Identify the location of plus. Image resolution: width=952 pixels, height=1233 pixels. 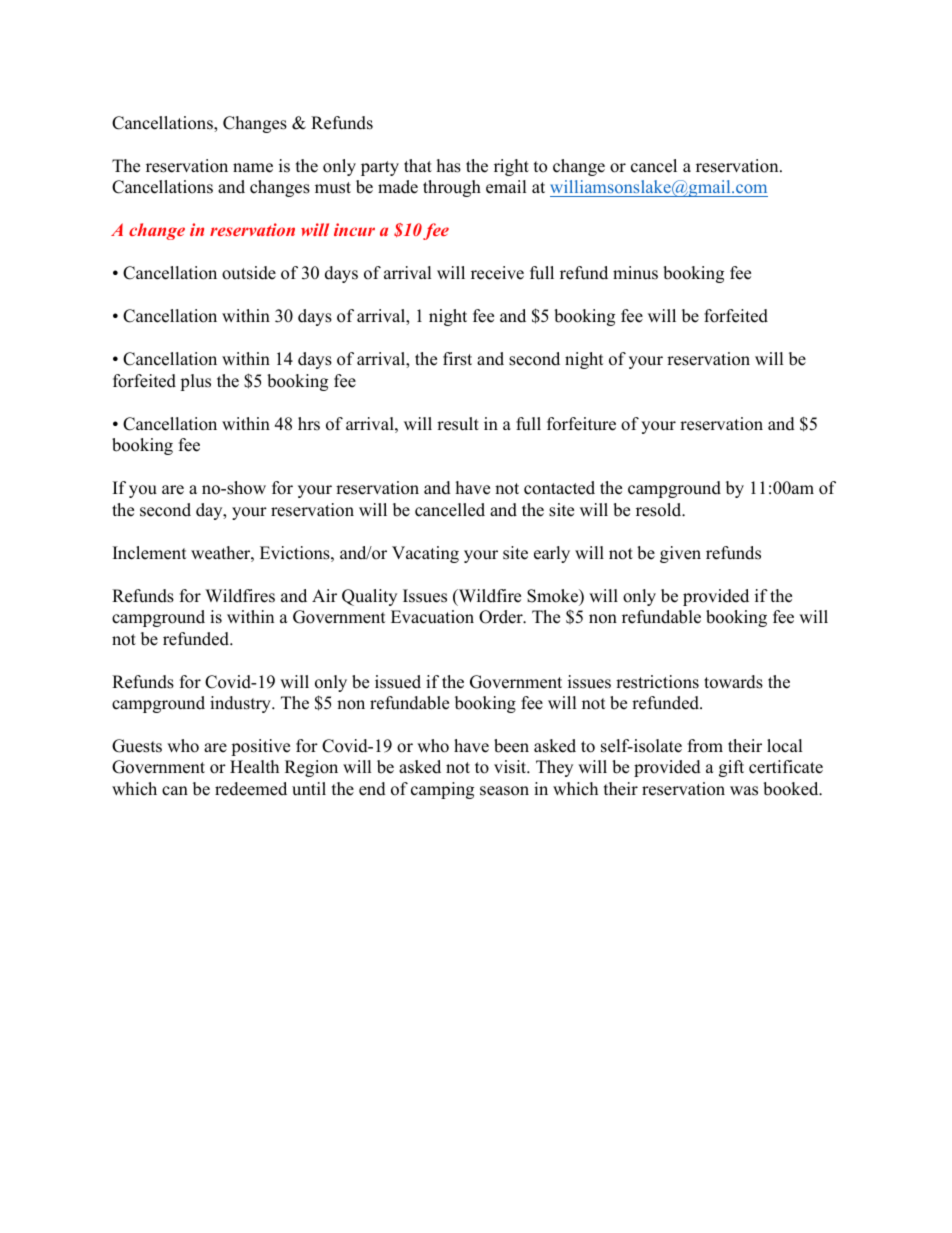
(195, 382).
